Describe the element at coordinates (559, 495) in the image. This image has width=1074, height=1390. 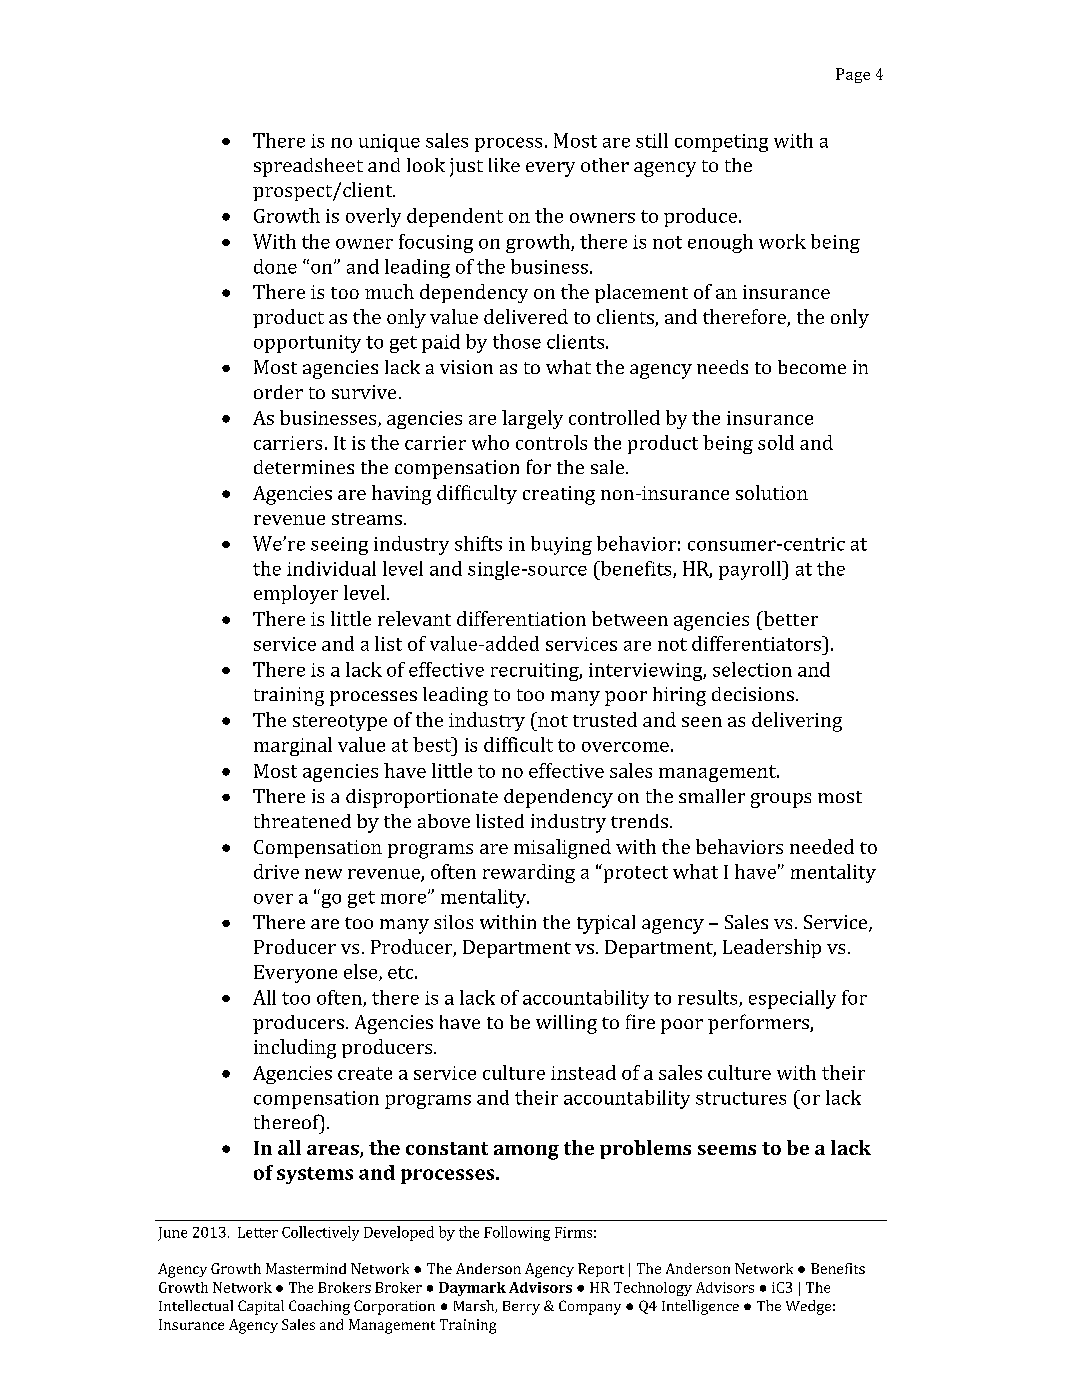
I see `creating` at that location.
